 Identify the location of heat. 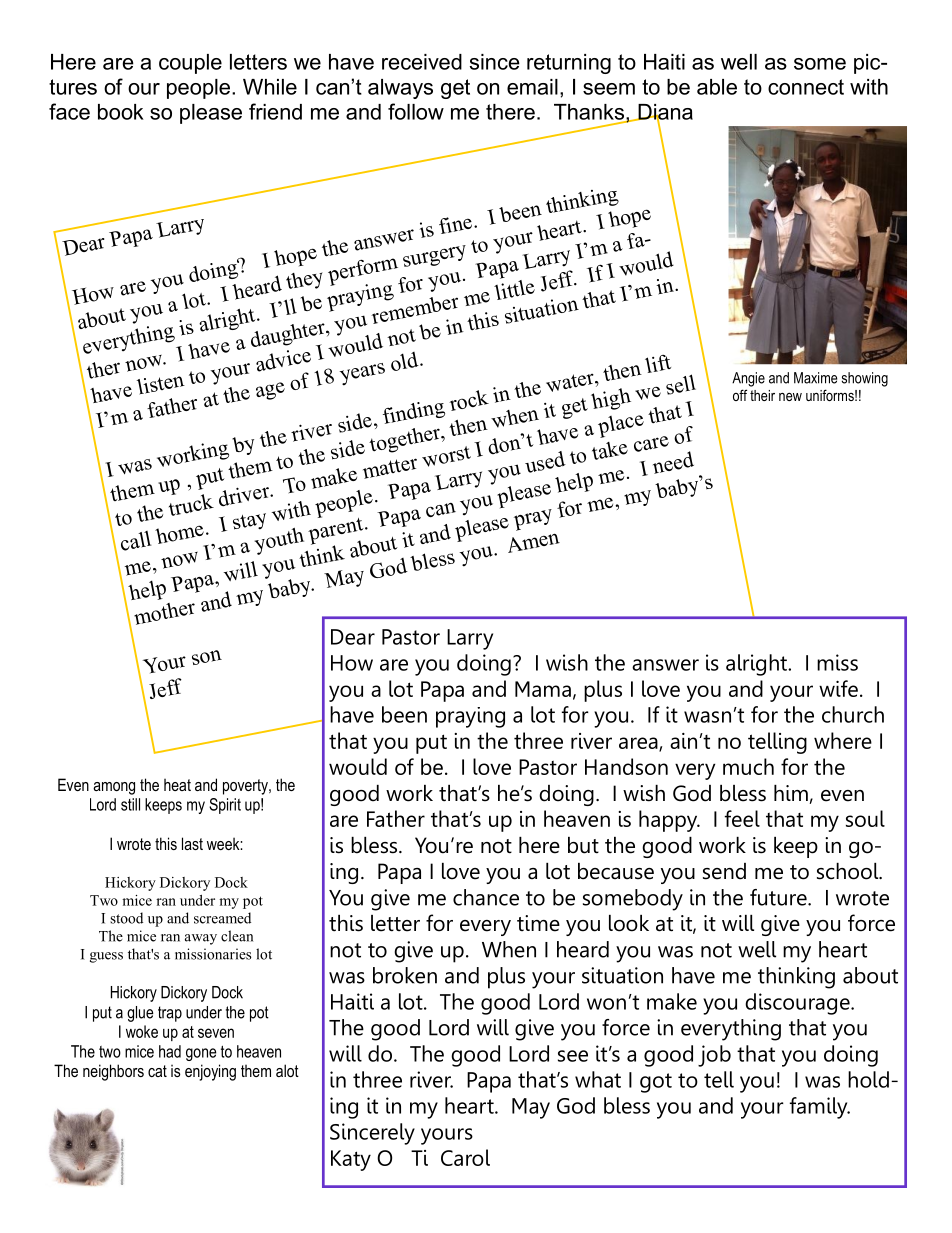
(177, 785).
